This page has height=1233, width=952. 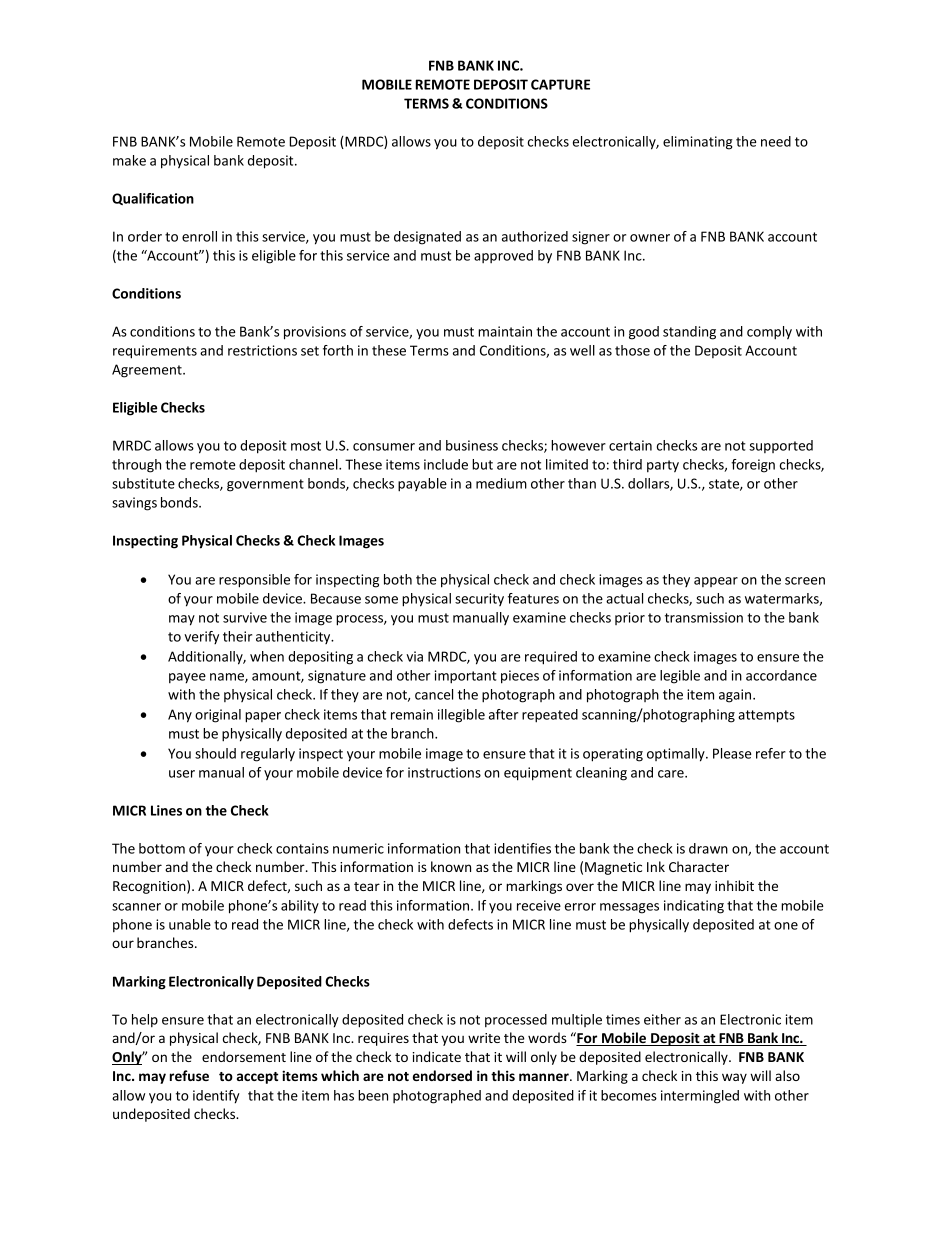 I want to click on eliminating, so click(x=698, y=143).
